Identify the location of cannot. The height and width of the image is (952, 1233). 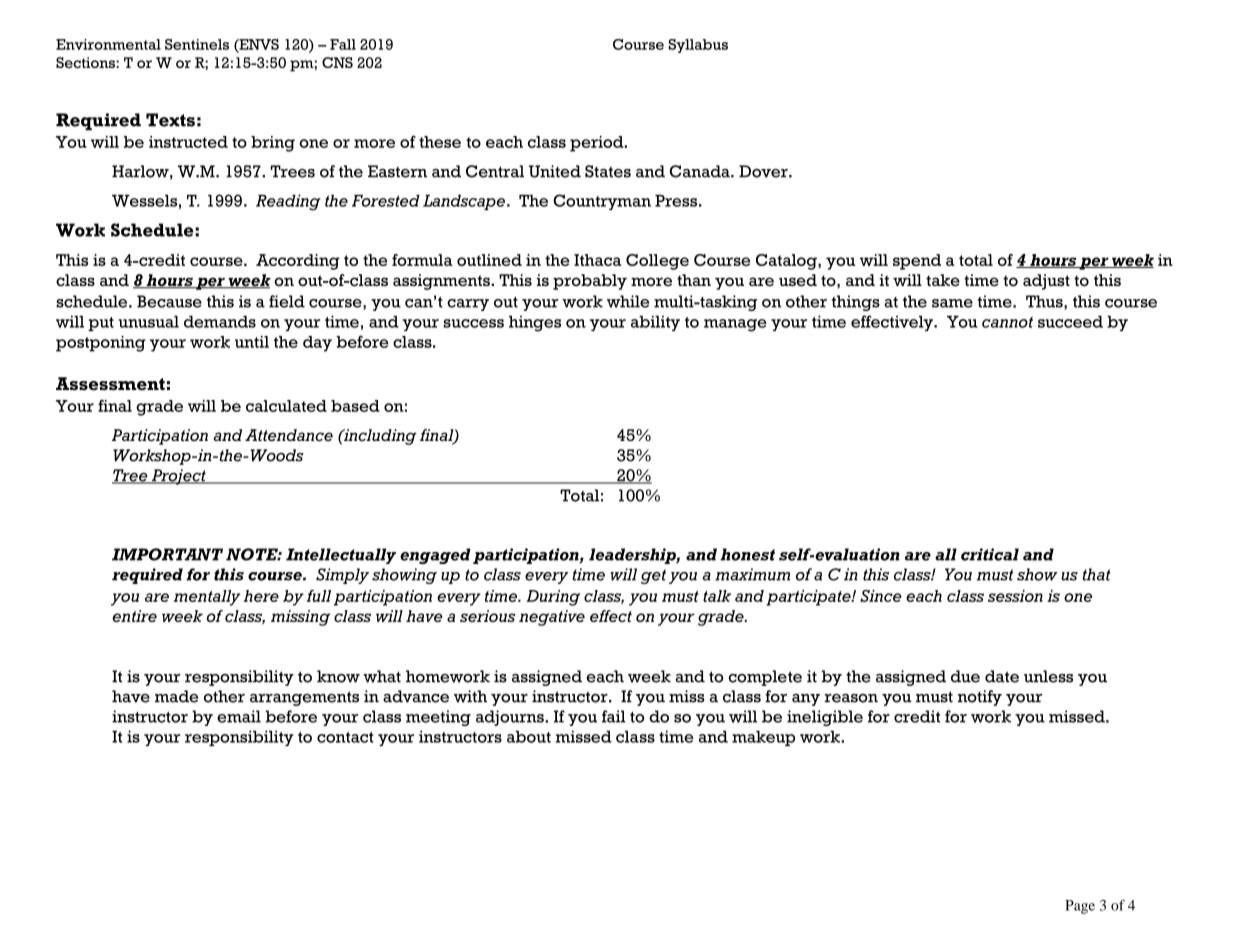
(1007, 322).
